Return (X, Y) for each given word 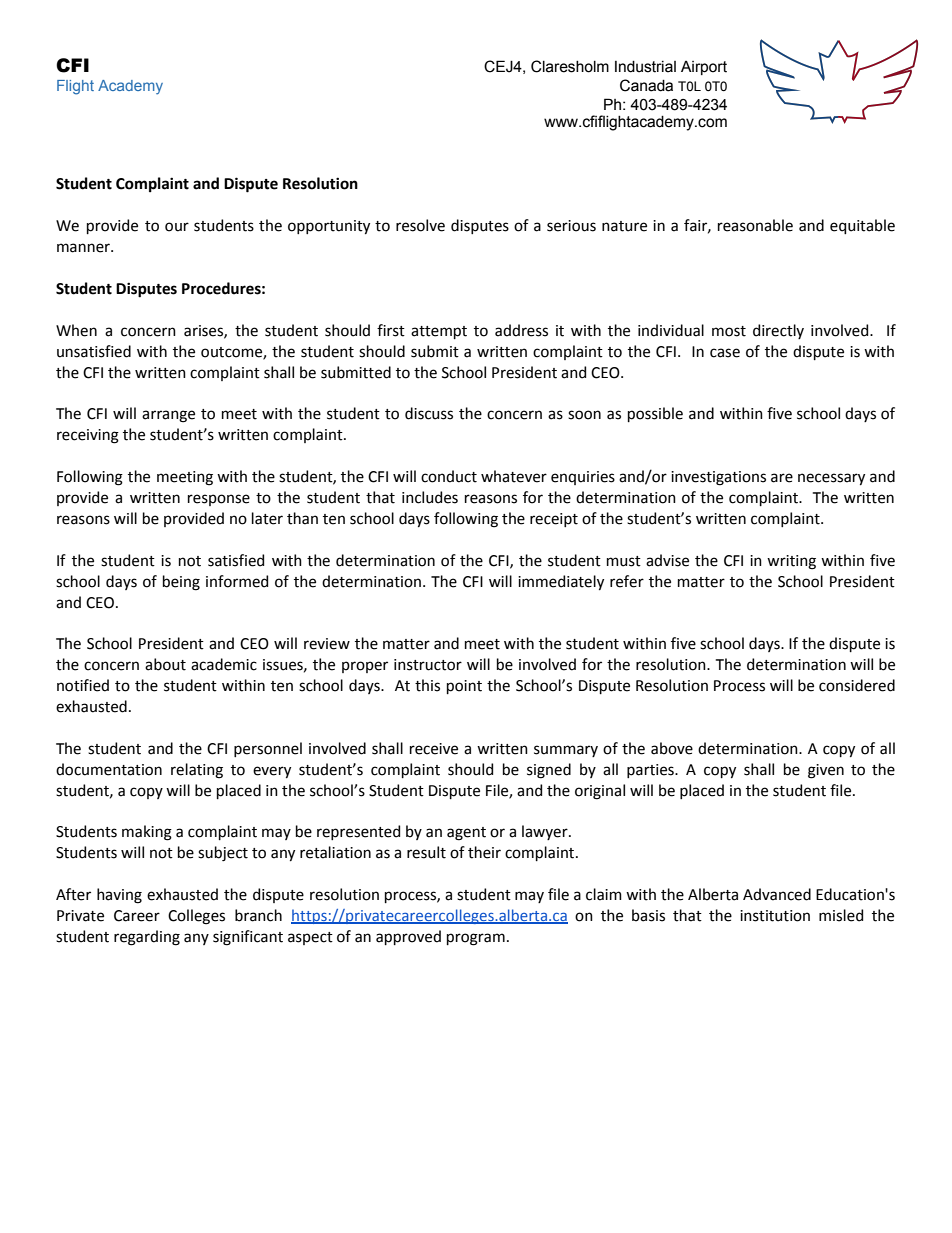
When (76, 330)
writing (791, 562)
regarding (147, 938)
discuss (429, 413)
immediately (561, 582)
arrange (168, 416)
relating (197, 771)
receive (434, 749)
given (826, 771)
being (181, 583)
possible (655, 414)
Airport (704, 68)
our (177, 227)
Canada (646, 85)
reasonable (755, 225)
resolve (420, 225)
